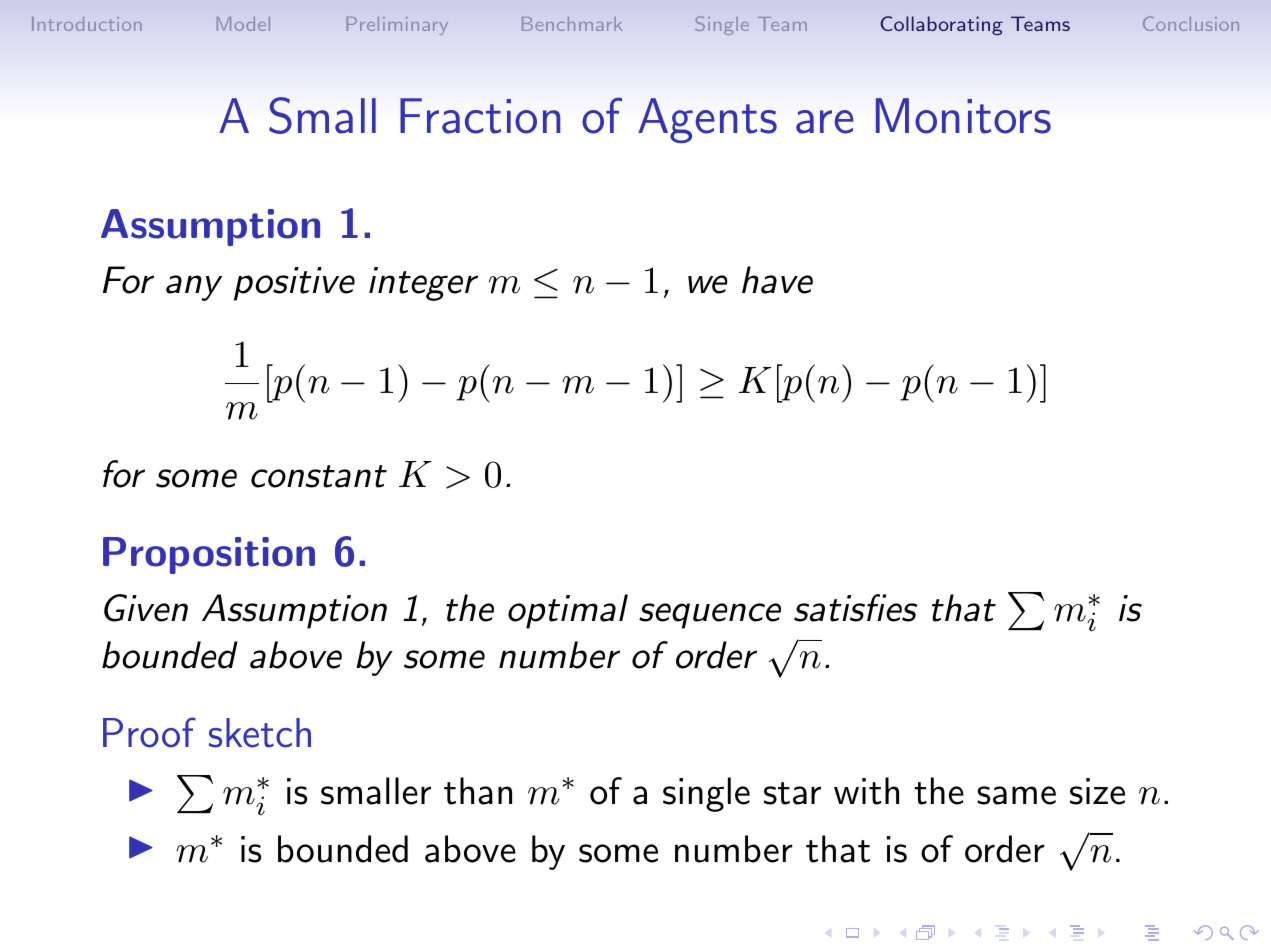 This screenshot has height=952, width=1271. What do you see at coordinates (294, 284) in the screenshot?
I see `positive` at bounding box center [294, 284].
